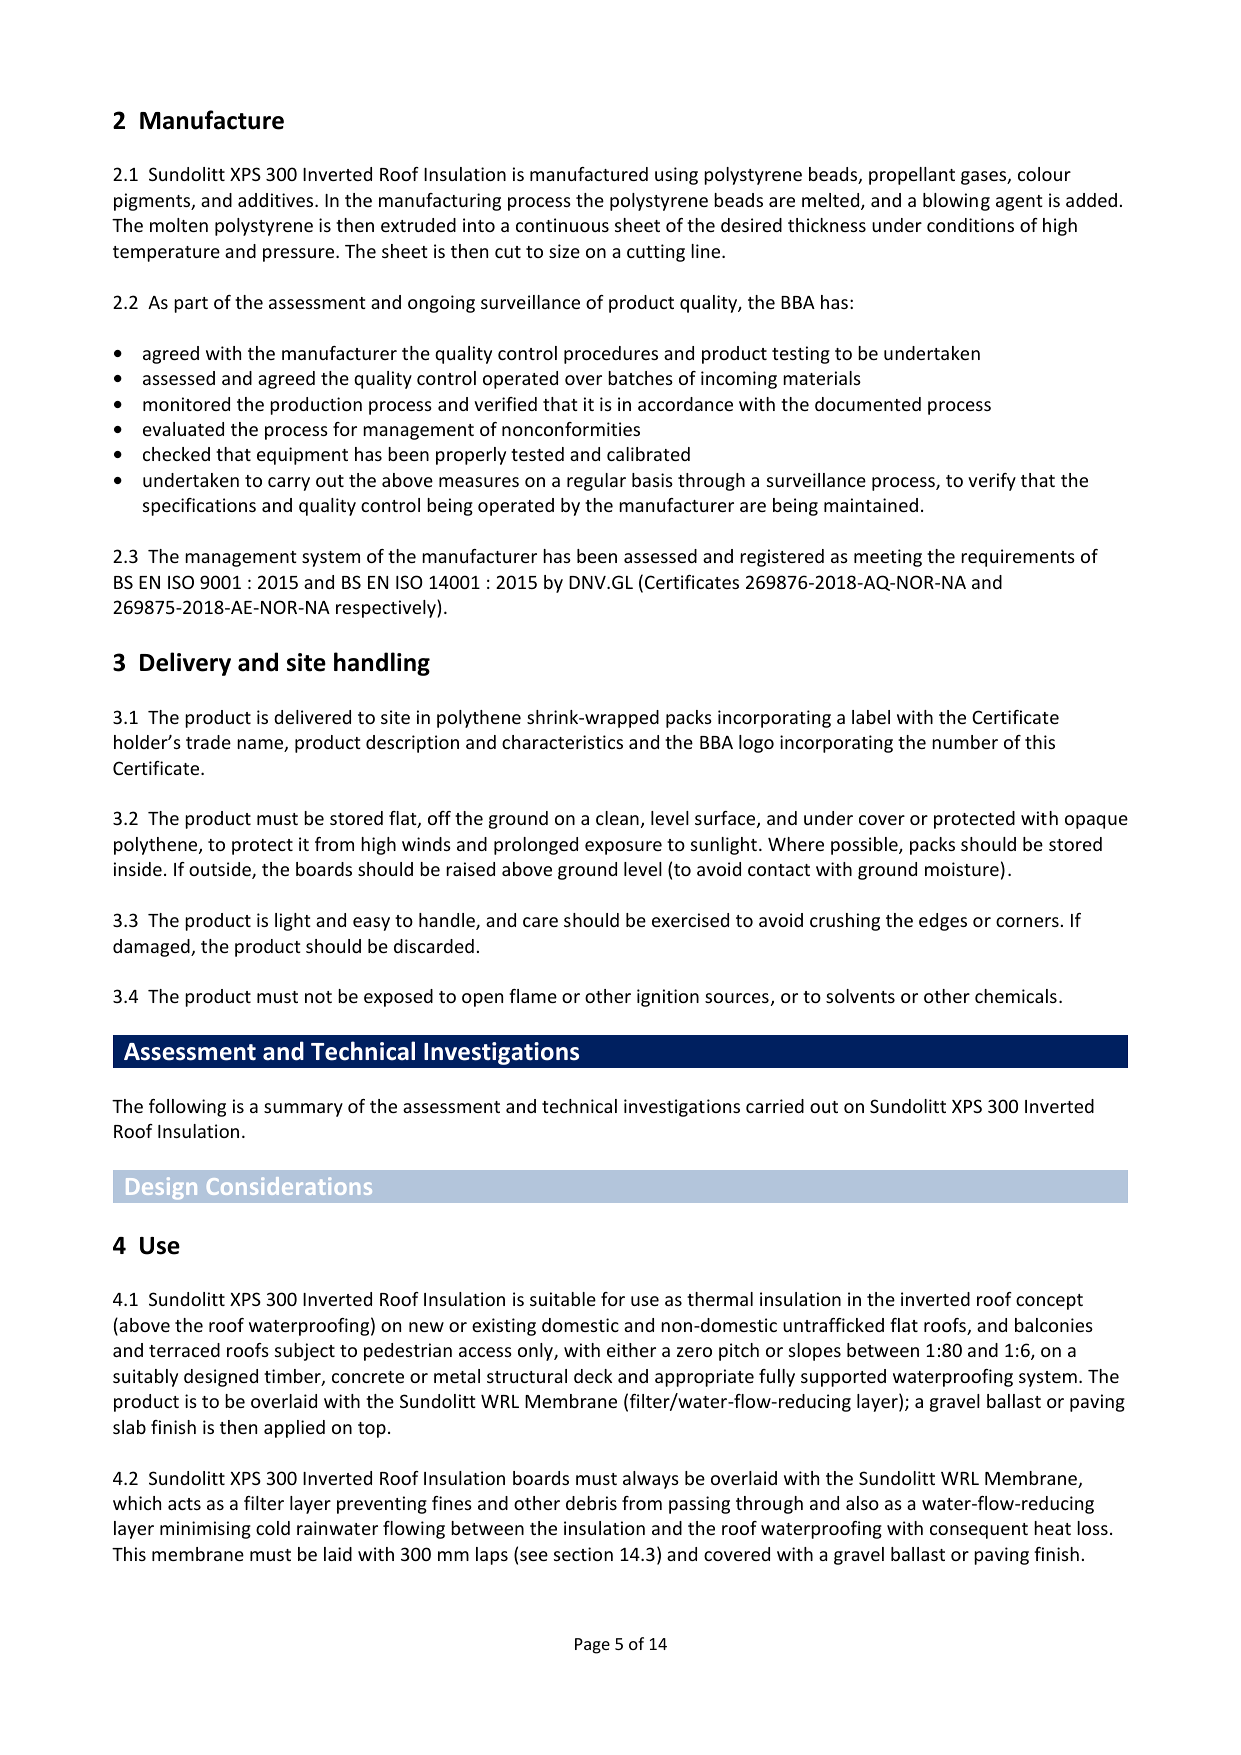  I want to click on additives, so click(277, 200).
